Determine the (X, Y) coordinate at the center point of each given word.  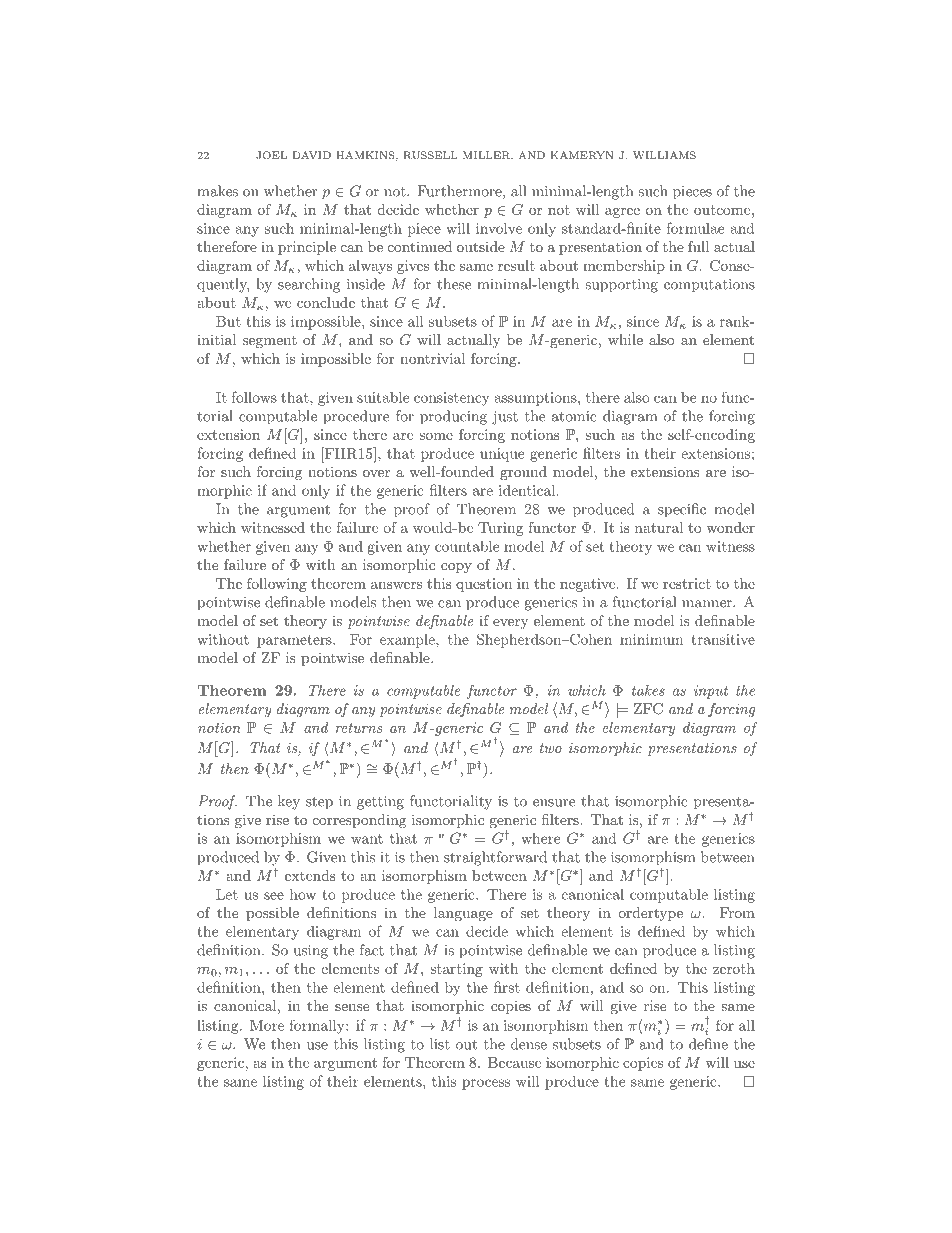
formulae (695, 228)
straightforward (495, 858)
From (737, 912)
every (511, 624)
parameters (295, 641)
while (625, 339)
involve (499, 228)
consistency (452, 399)
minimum (651, 639)
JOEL (271, 155)
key (289, 802)
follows (254, 397)
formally (318, 1027)
